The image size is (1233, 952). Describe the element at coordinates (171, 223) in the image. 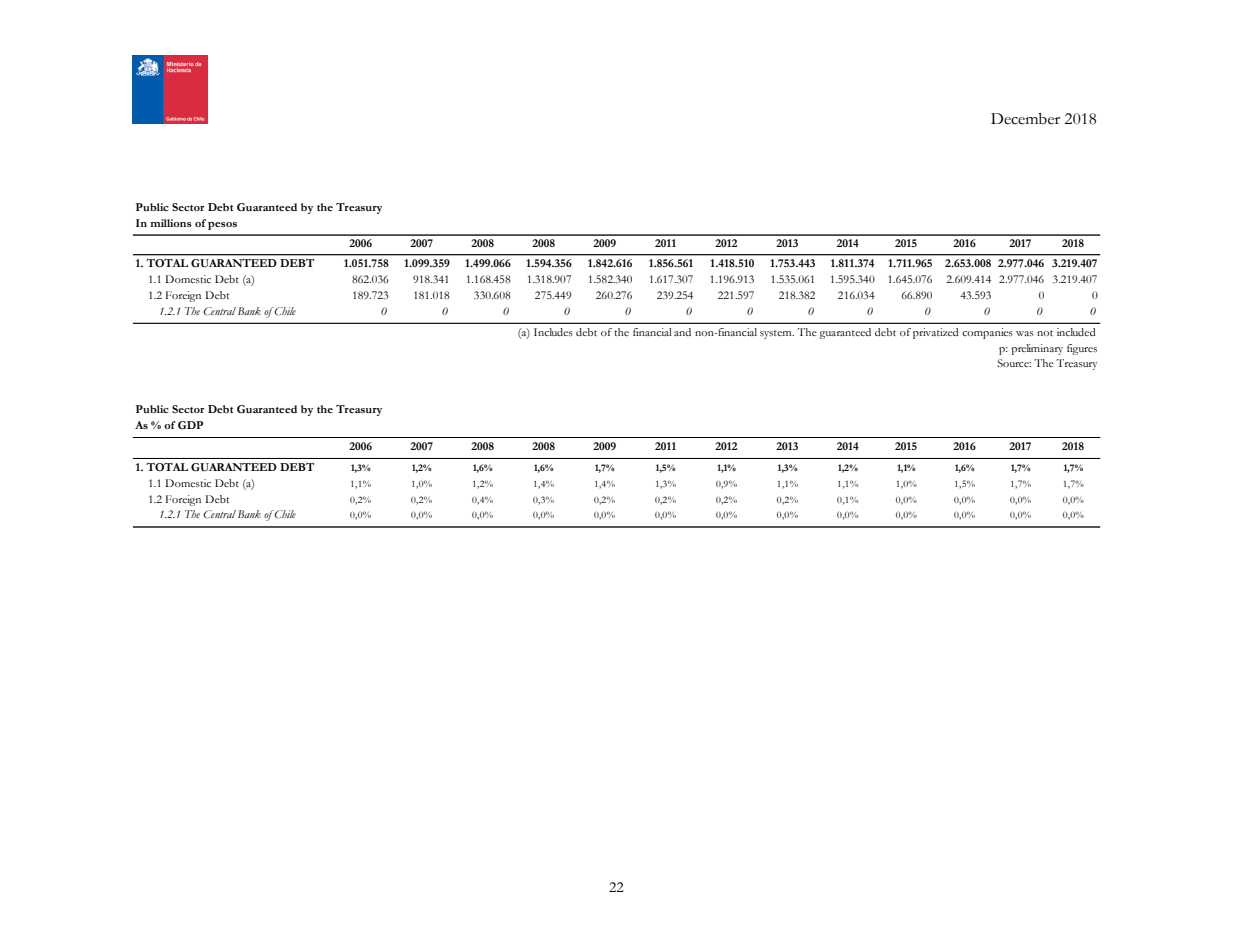

I see `millions` at that location.
